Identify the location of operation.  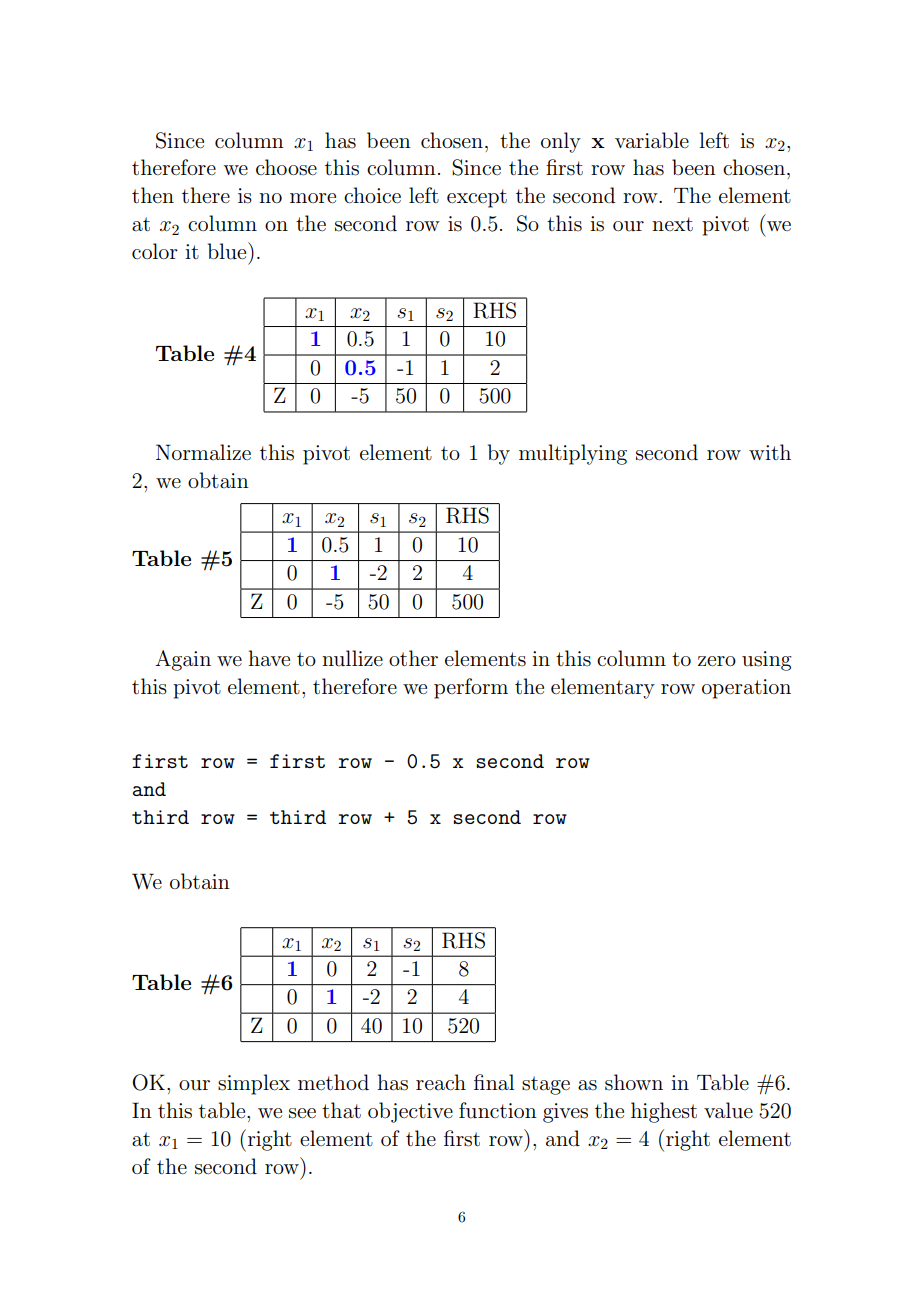
(746, 689).
